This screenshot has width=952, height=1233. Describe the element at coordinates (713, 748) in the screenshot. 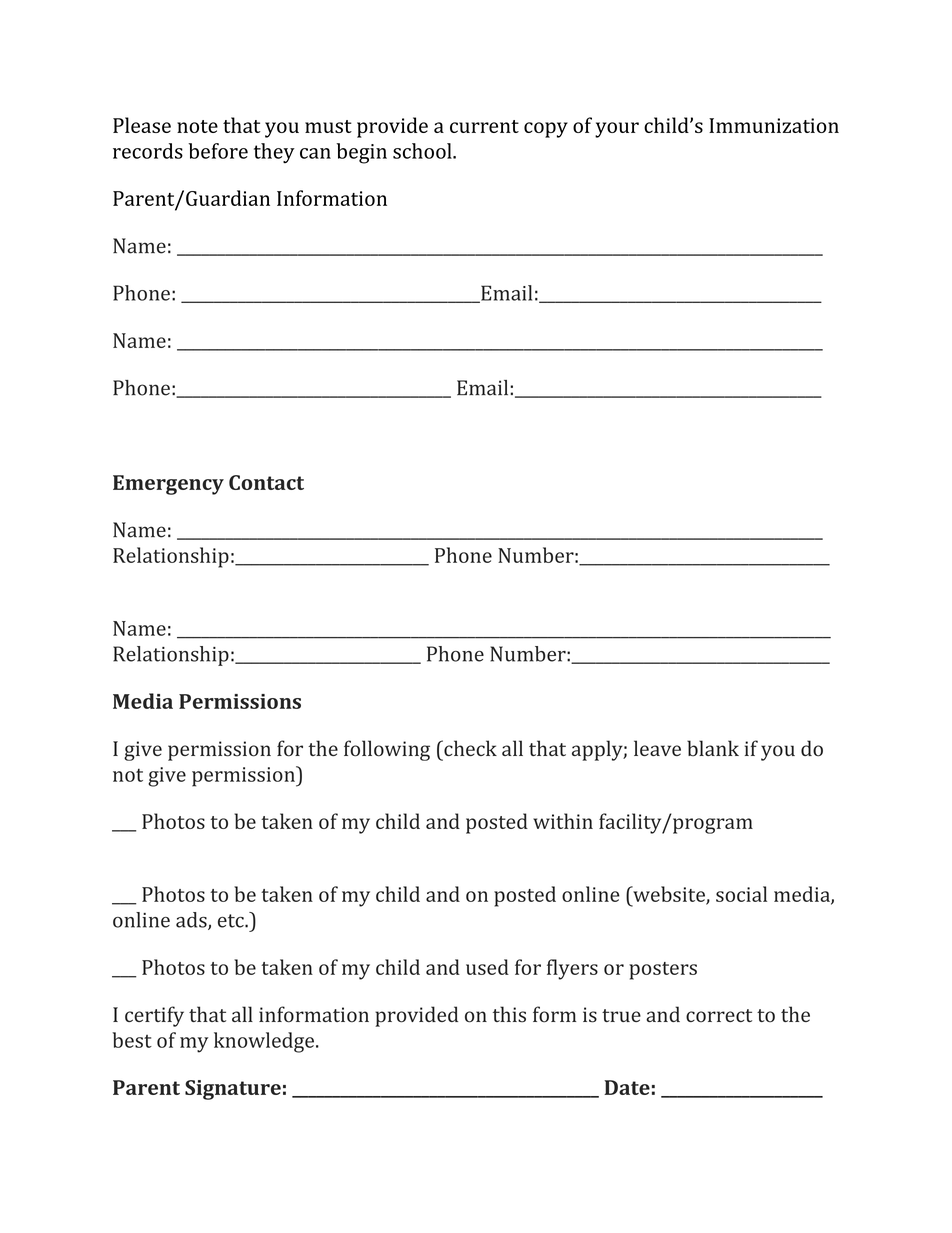

I see `blank` at that location.
